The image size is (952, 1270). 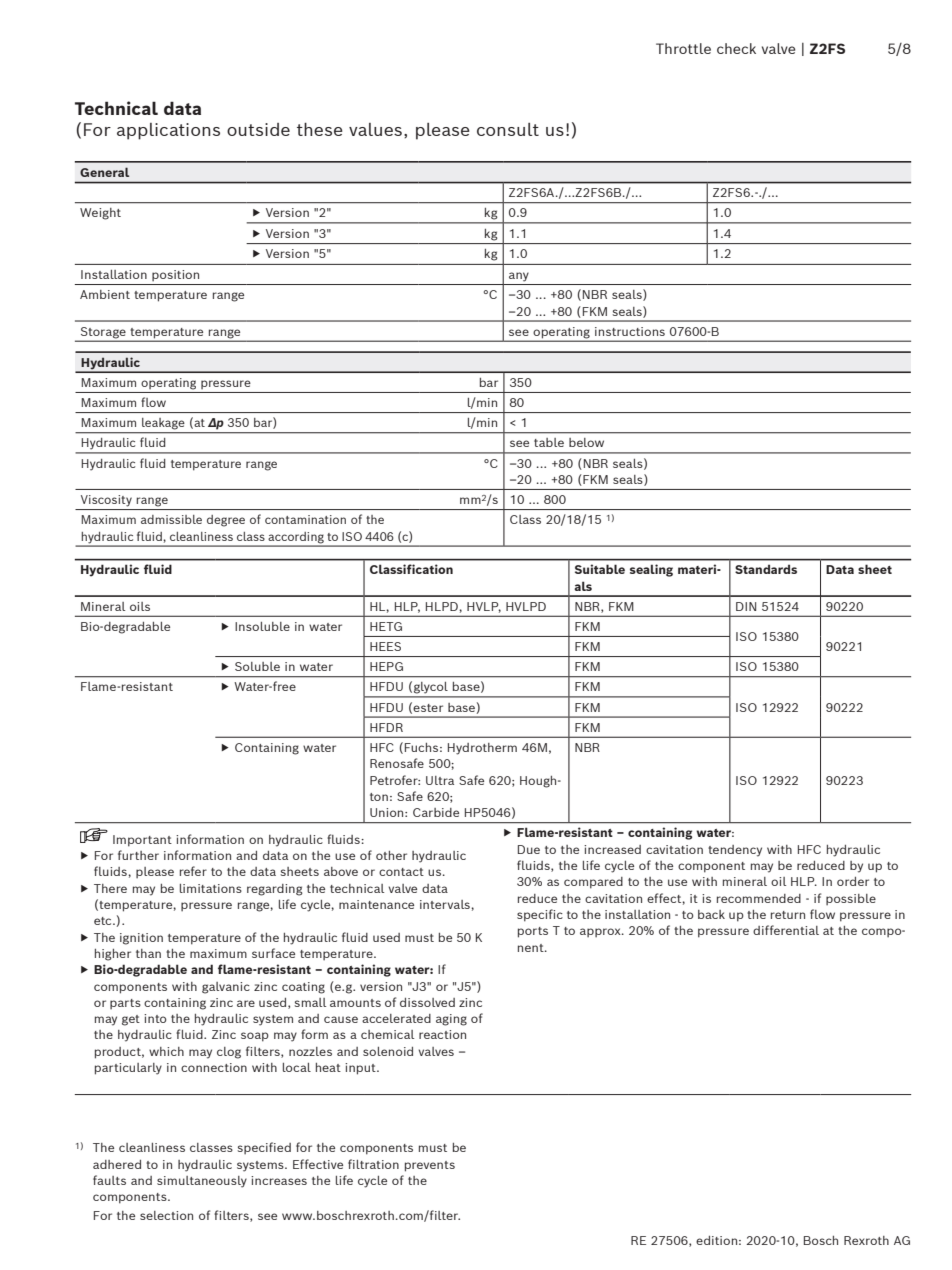 I want to click on tendency, so click(x=735, y=851).
